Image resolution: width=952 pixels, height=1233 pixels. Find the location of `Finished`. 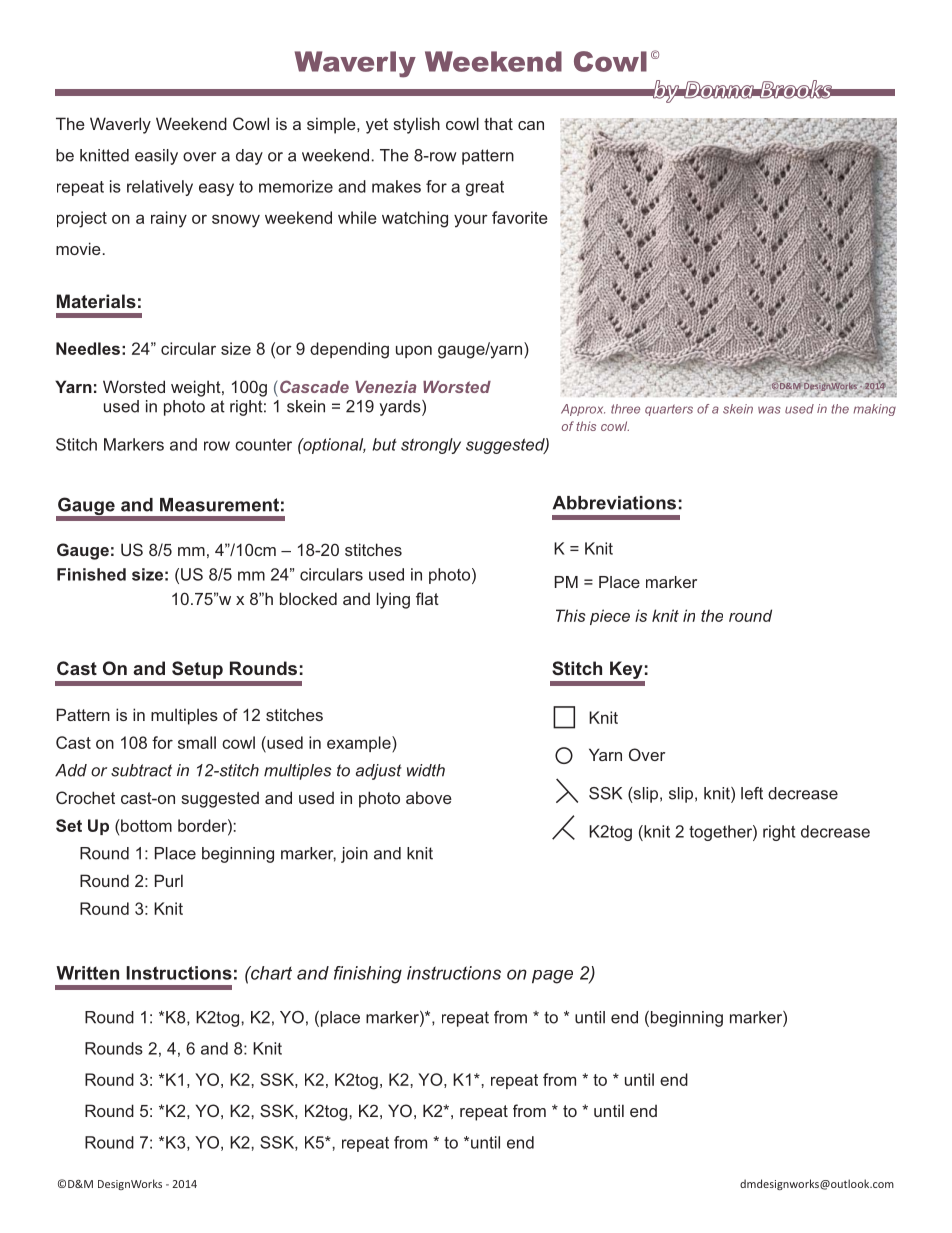

Finished is located at coordinates (91, 574).
